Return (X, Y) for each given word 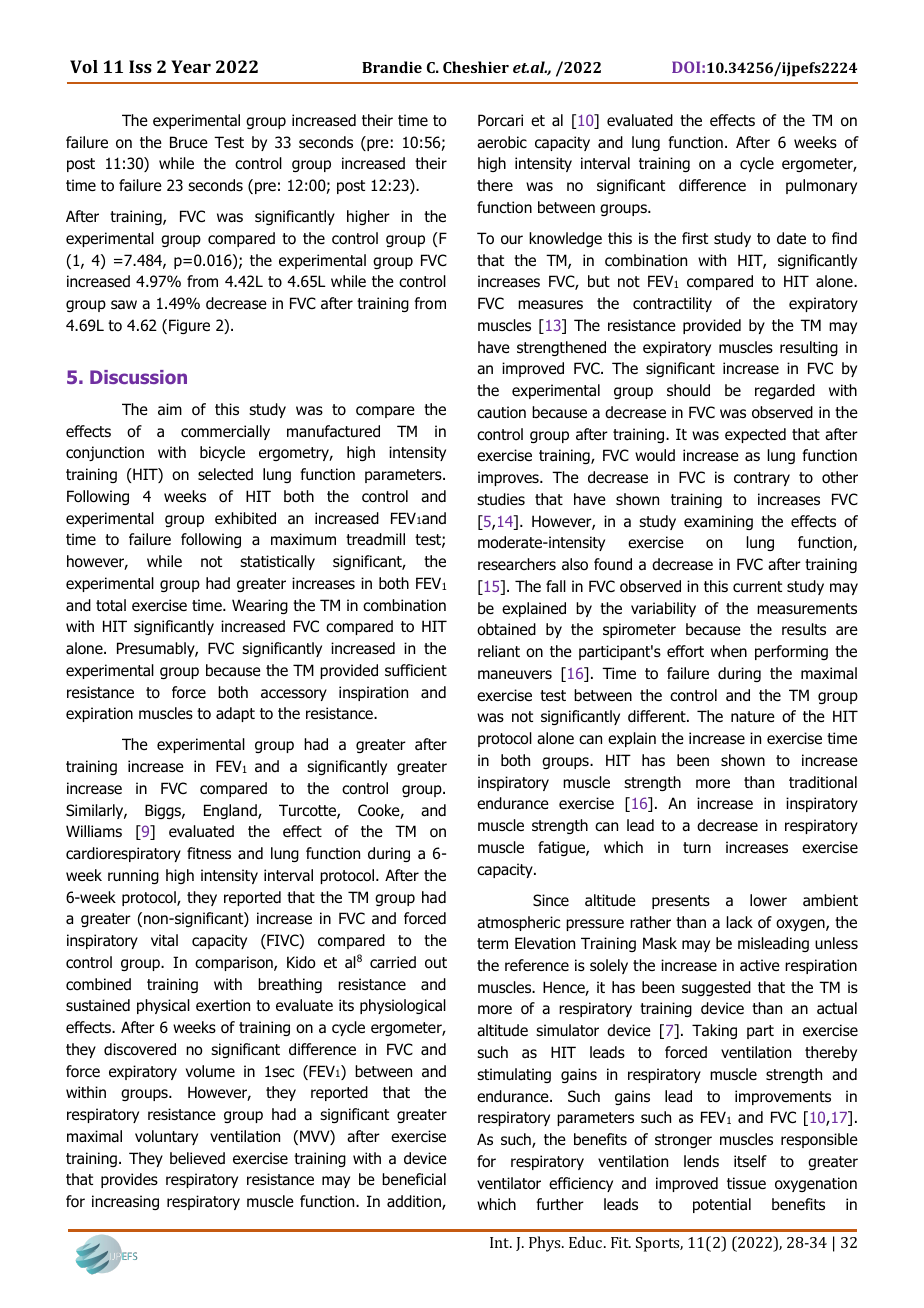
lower (768, 900)
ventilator (509, 1183)
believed (197, 1158)
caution (501, 412)
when (729, 651)
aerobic (502, 142)
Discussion (138, 377)
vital (164, 940)
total (111, 605)
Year (191, 66)
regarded (785, 391)
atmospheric (518, 923)
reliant (499, 651)
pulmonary (821, 186)
